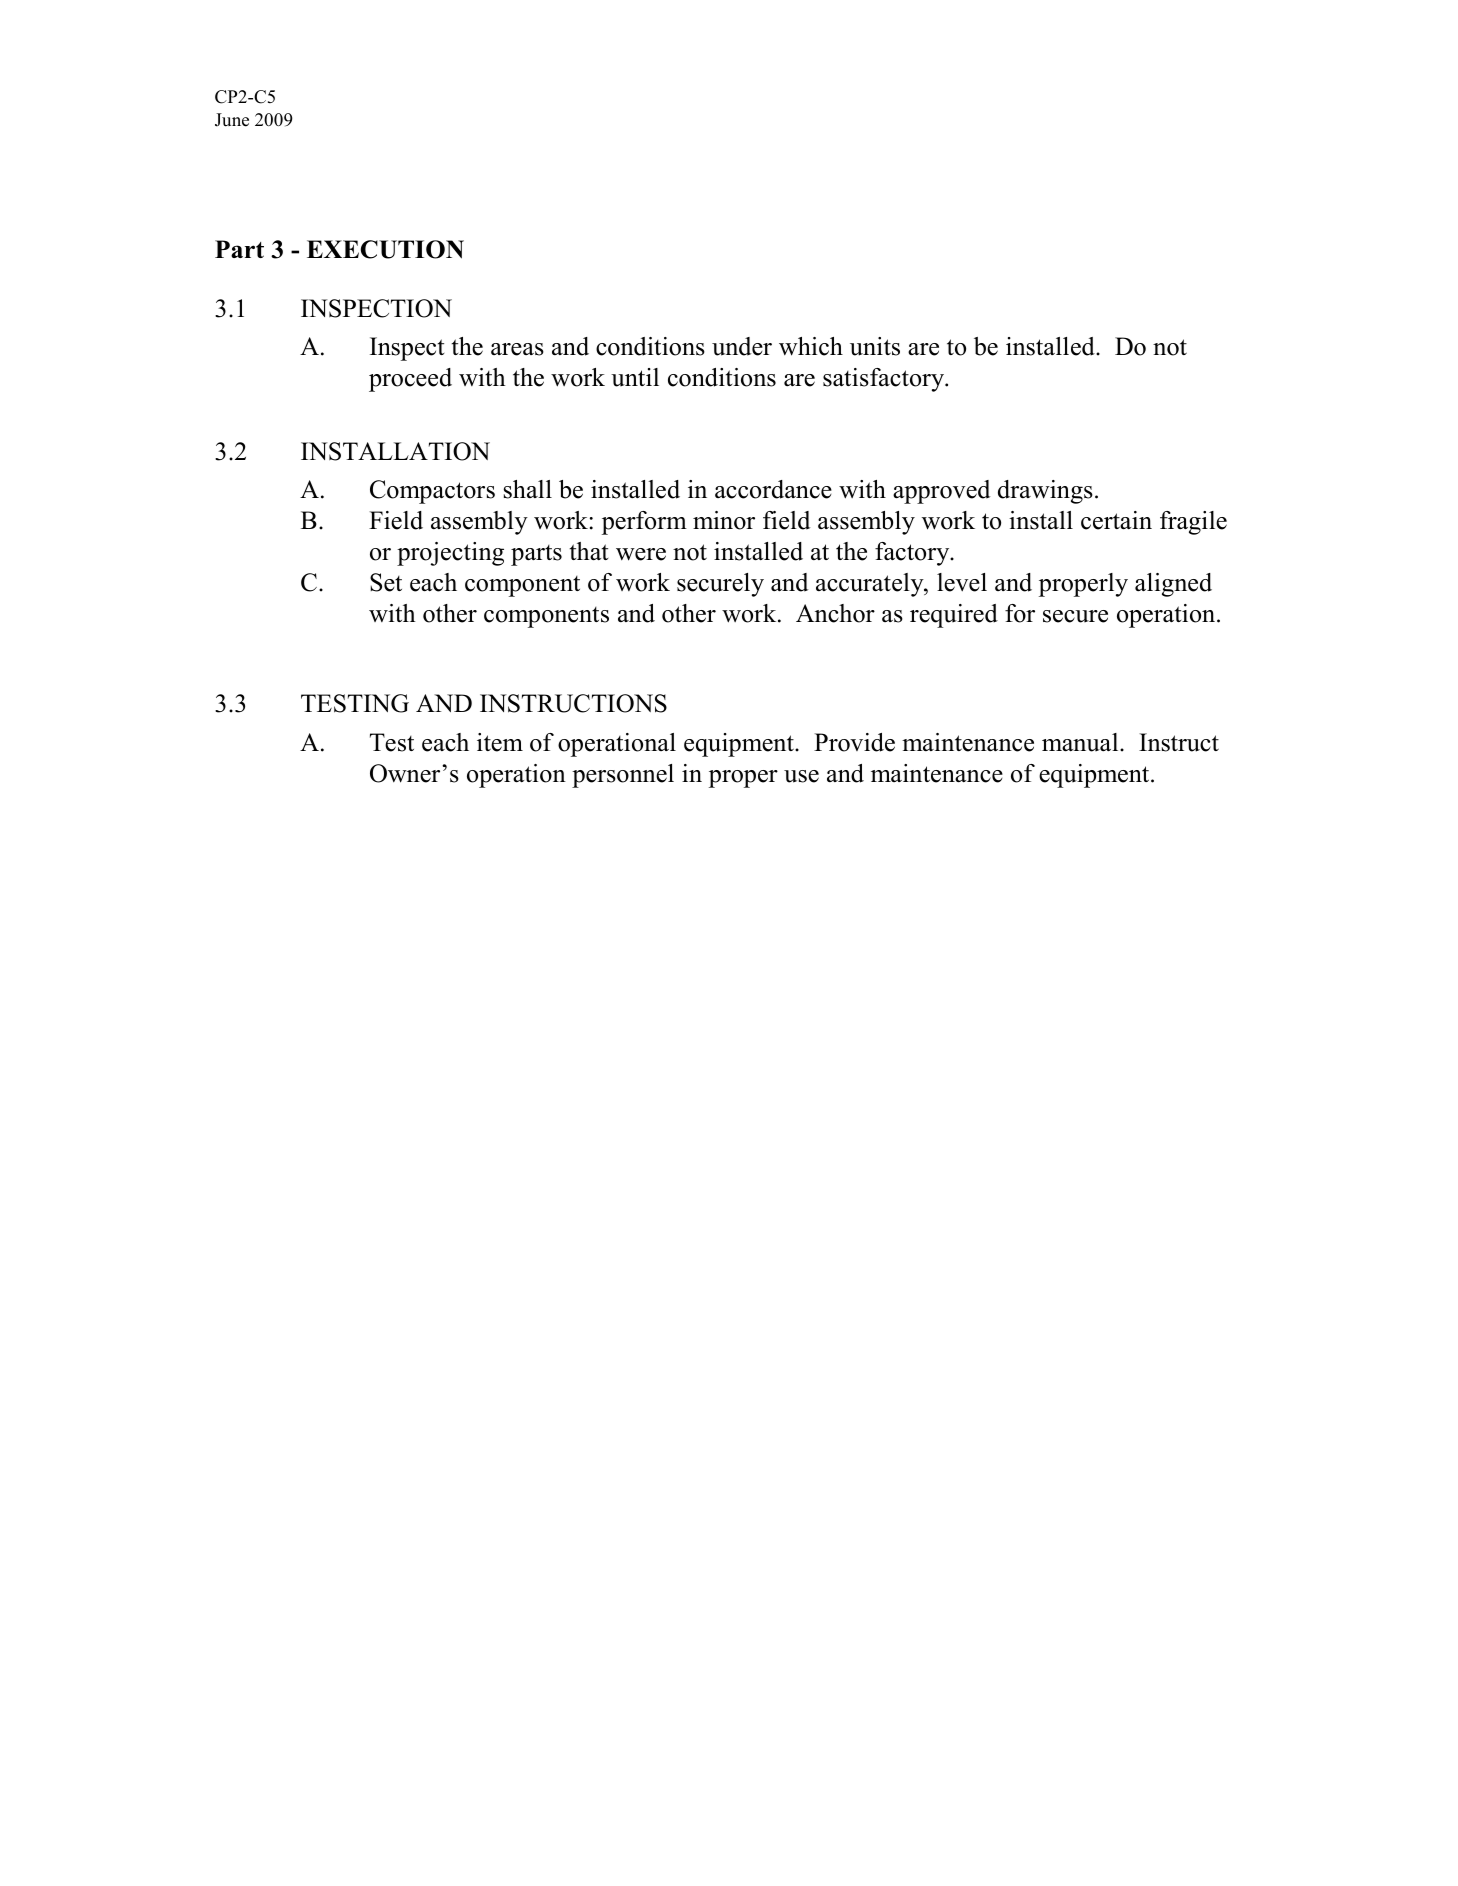 This page has width=1458, height=1886. What do you see at coordinates (386, 582) in the page?
I see `Set` at bounding box center [386, 582].
